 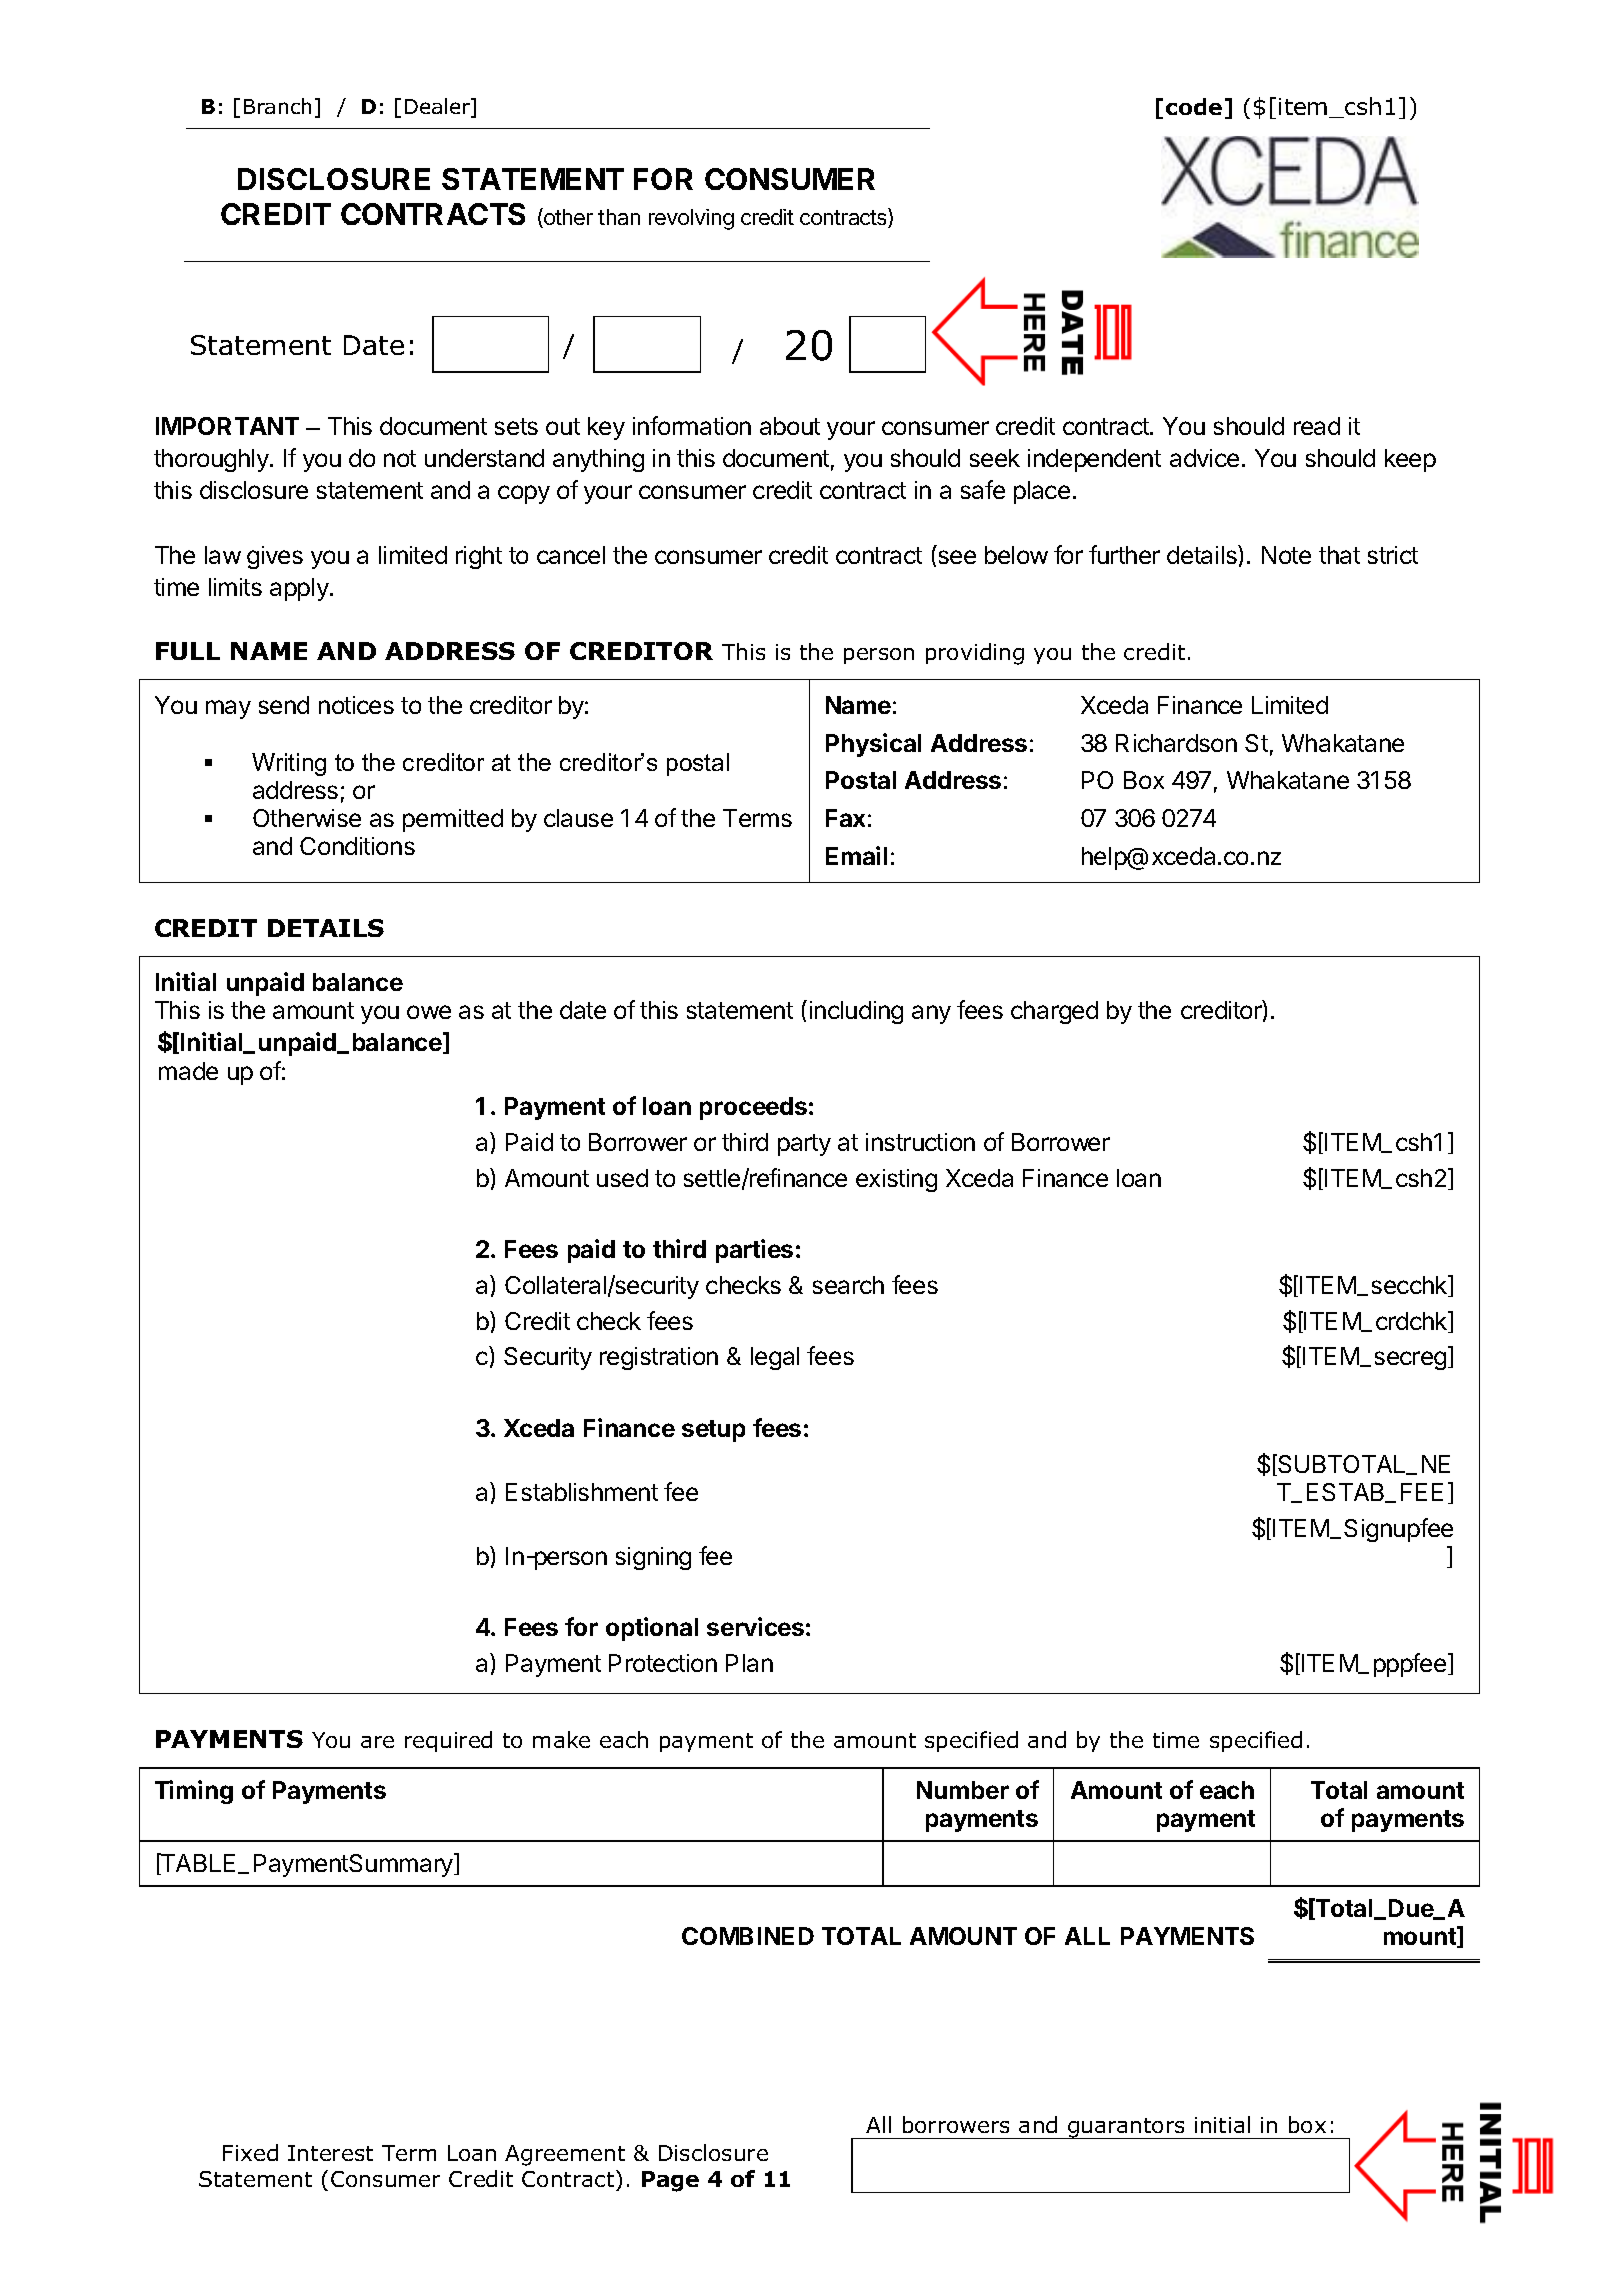 I want to click on Interest, so click(x=330, y=2153).
